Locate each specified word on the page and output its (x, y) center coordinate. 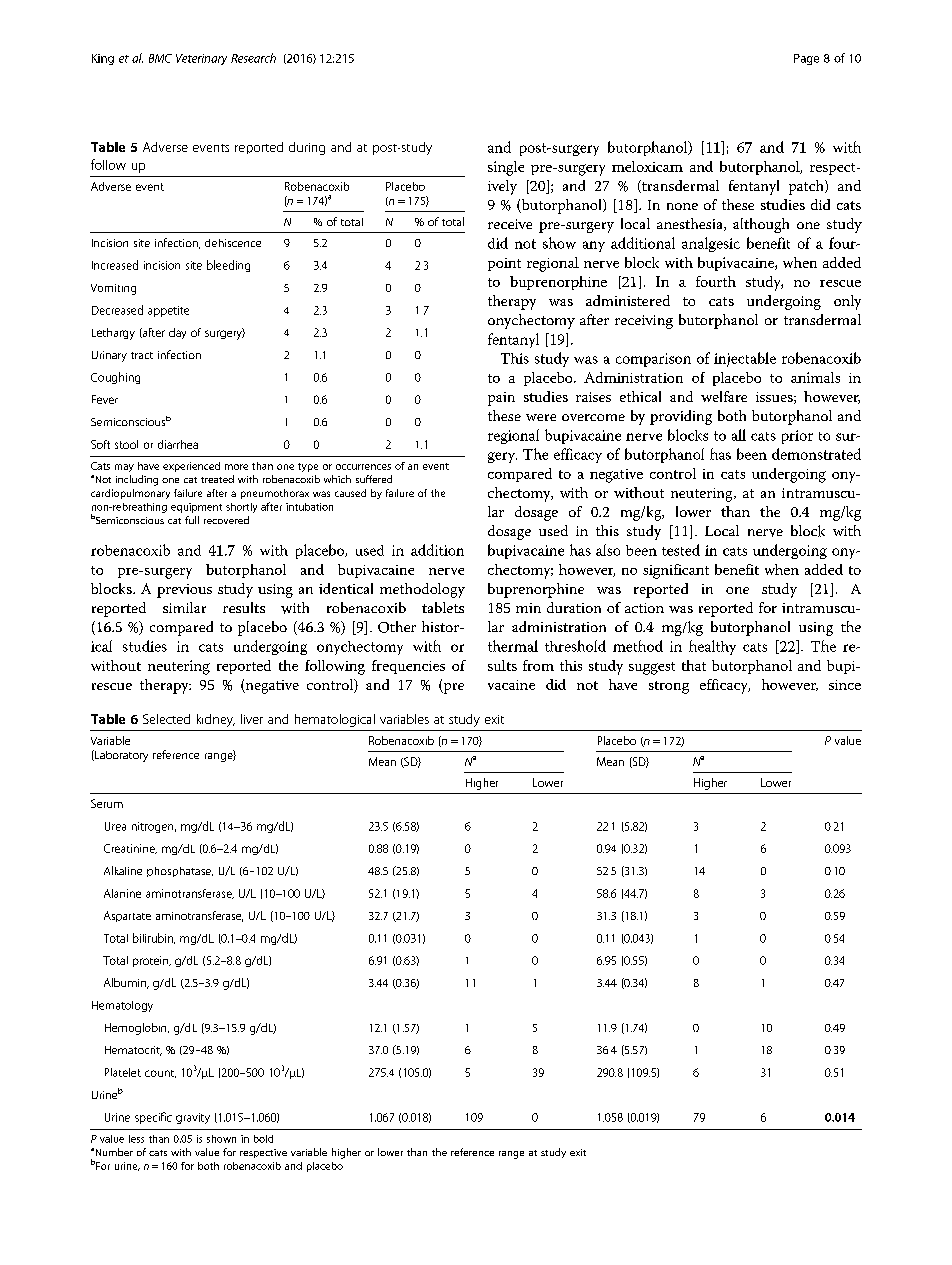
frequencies (408, 667)
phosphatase (180, 872)
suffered (374, 479)
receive (510, 224)
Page (806, 59)
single (506, 168)
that (694, 665)
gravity (193, 1118)
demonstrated (816, 454)
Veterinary (201, 59)
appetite (168, 311)
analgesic (711, 244)
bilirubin (154, 938)
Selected (166, 719)
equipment (196, 508)
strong (669, 687)
